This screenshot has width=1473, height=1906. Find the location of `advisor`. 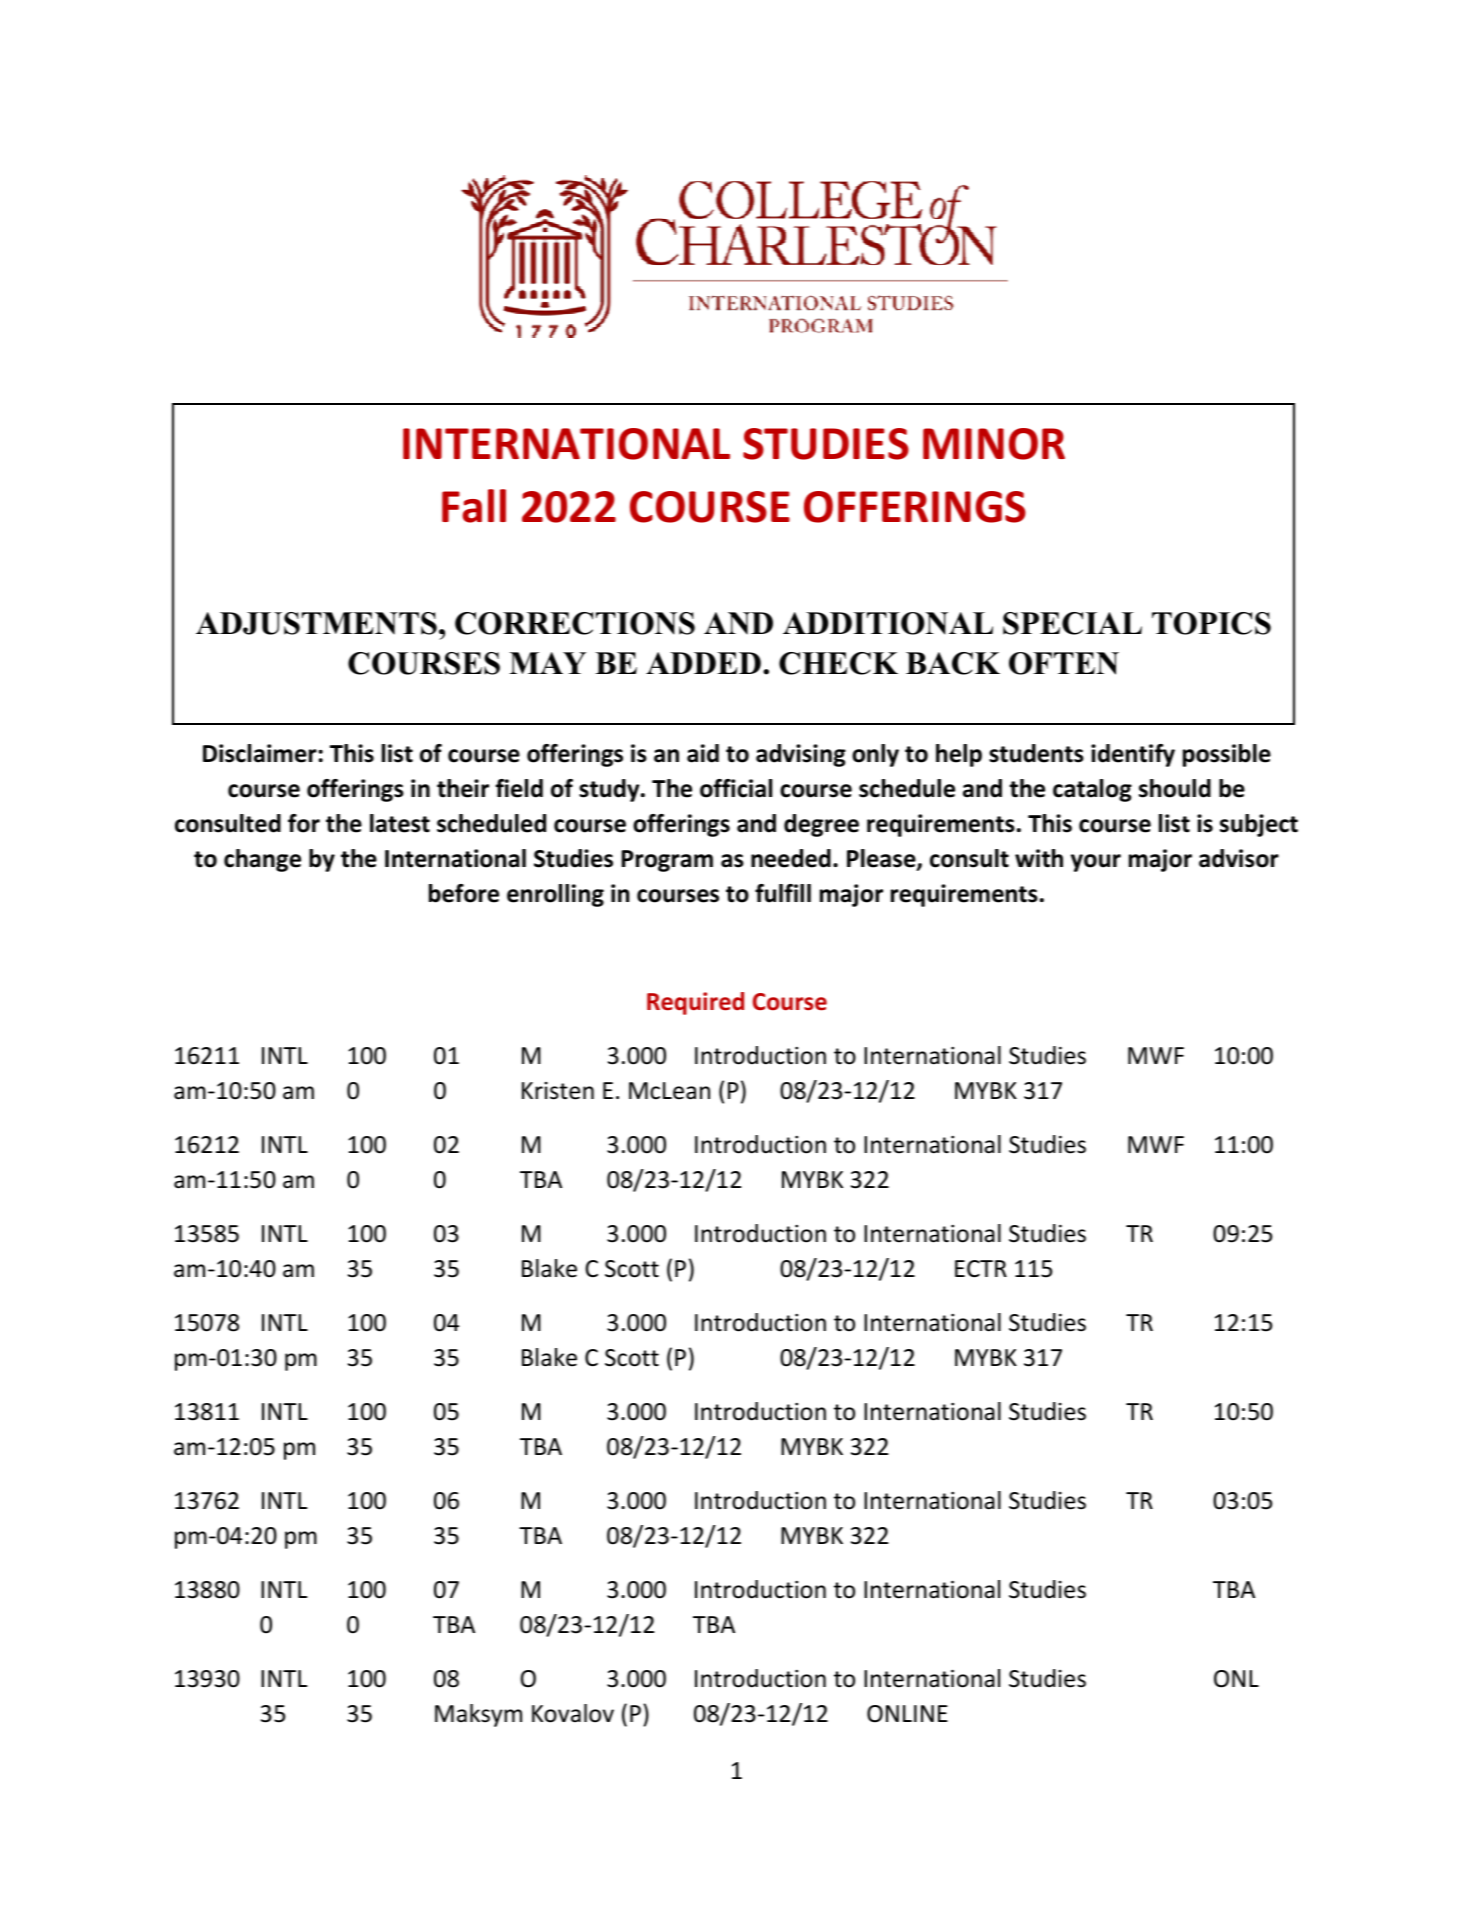

advisor is located at coordinates (1239, 858).
